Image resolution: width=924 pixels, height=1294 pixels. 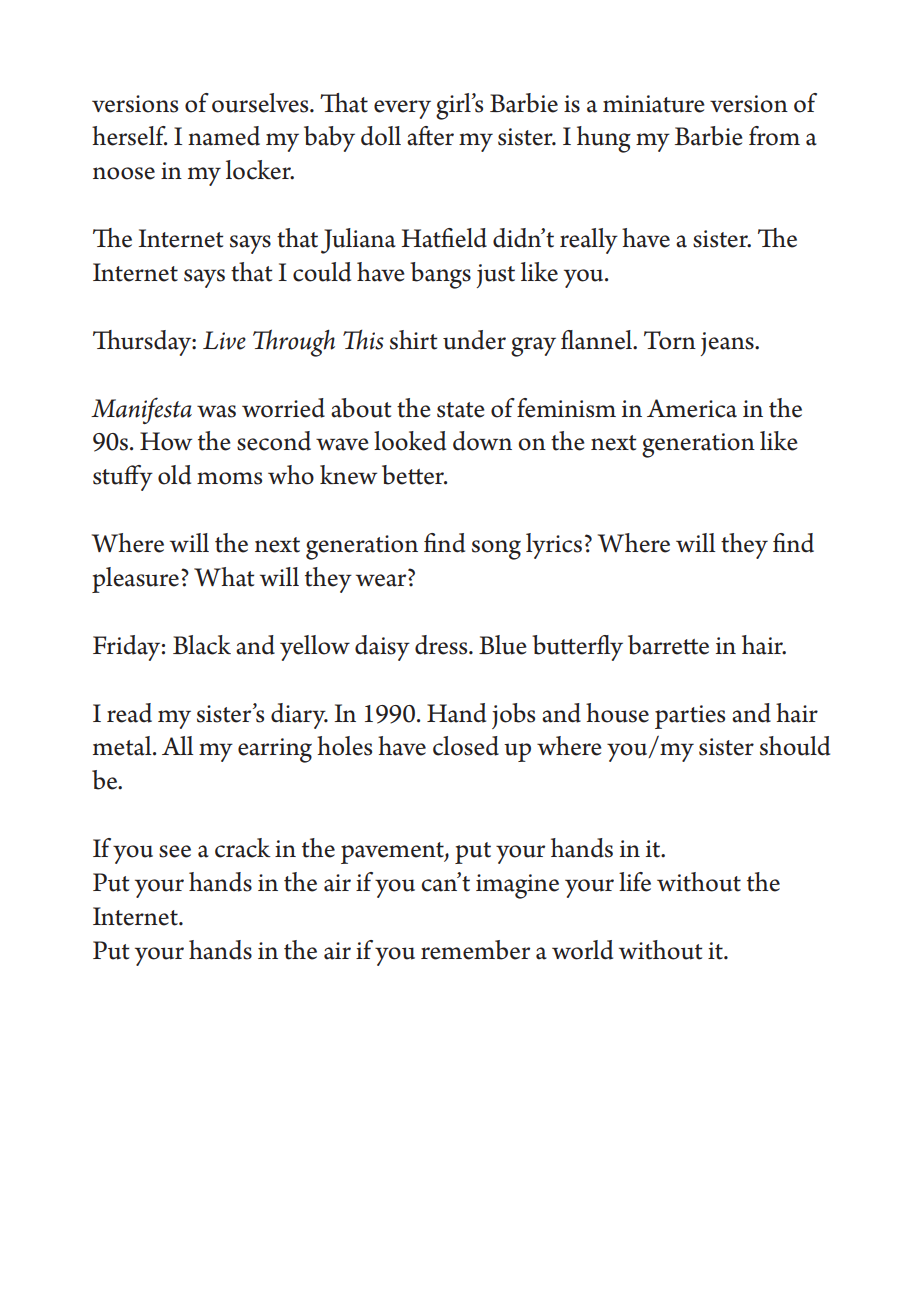 I want to click on Black, so click(x=202, y=645).
